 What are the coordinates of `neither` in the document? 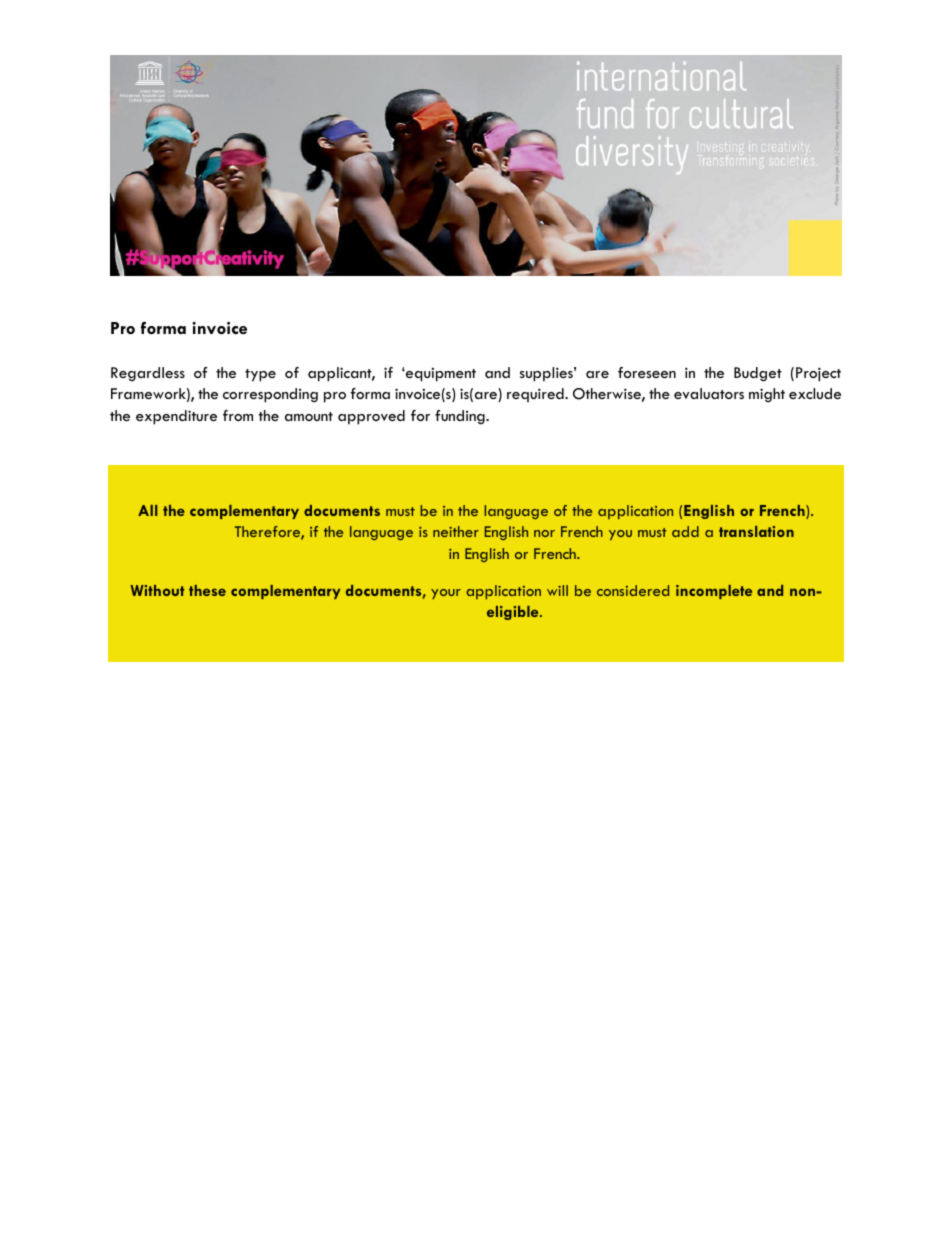 It's located at (456, 531).
